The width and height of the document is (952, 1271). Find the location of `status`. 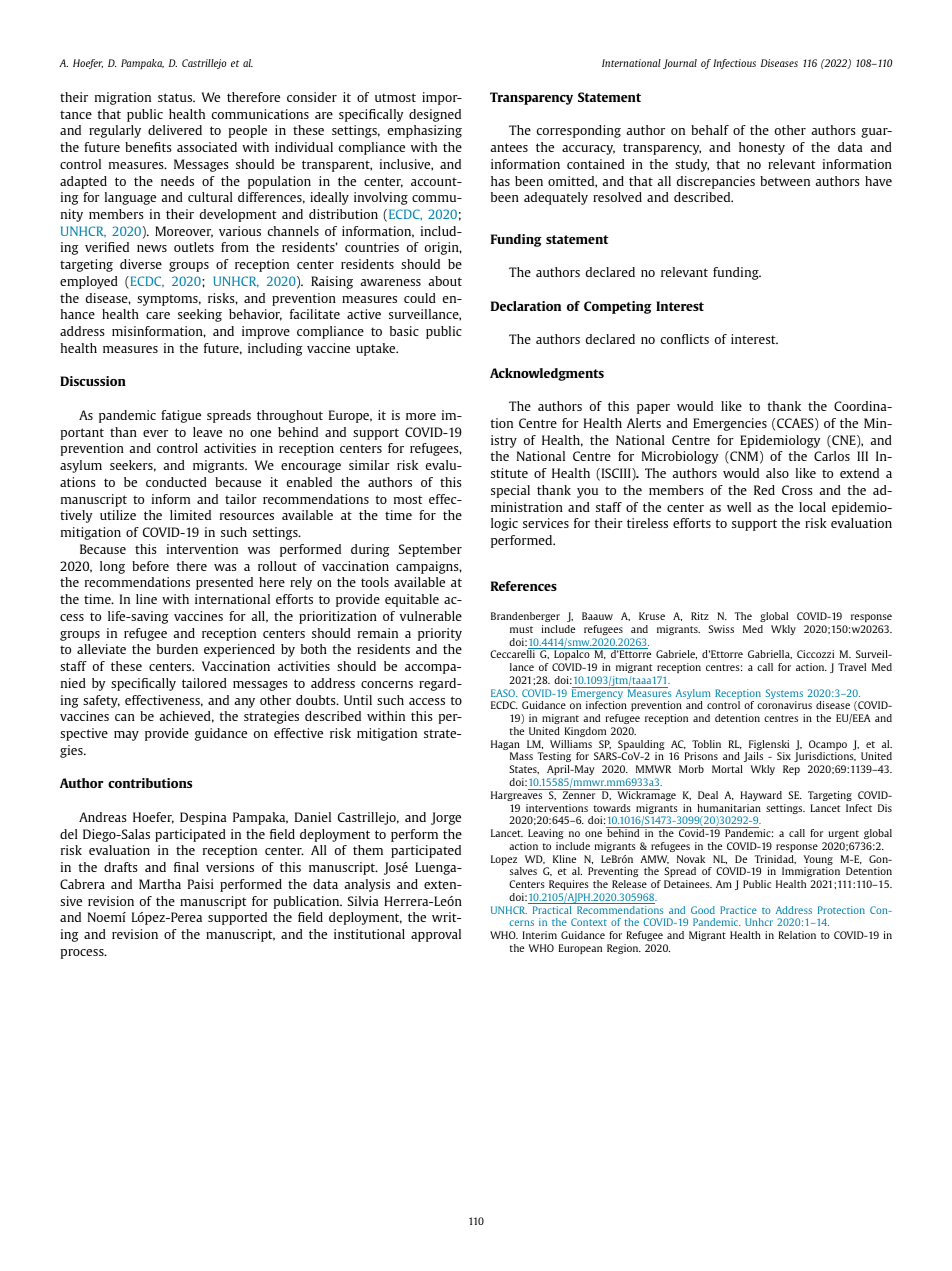

status is located at coordinates (176, 97).
